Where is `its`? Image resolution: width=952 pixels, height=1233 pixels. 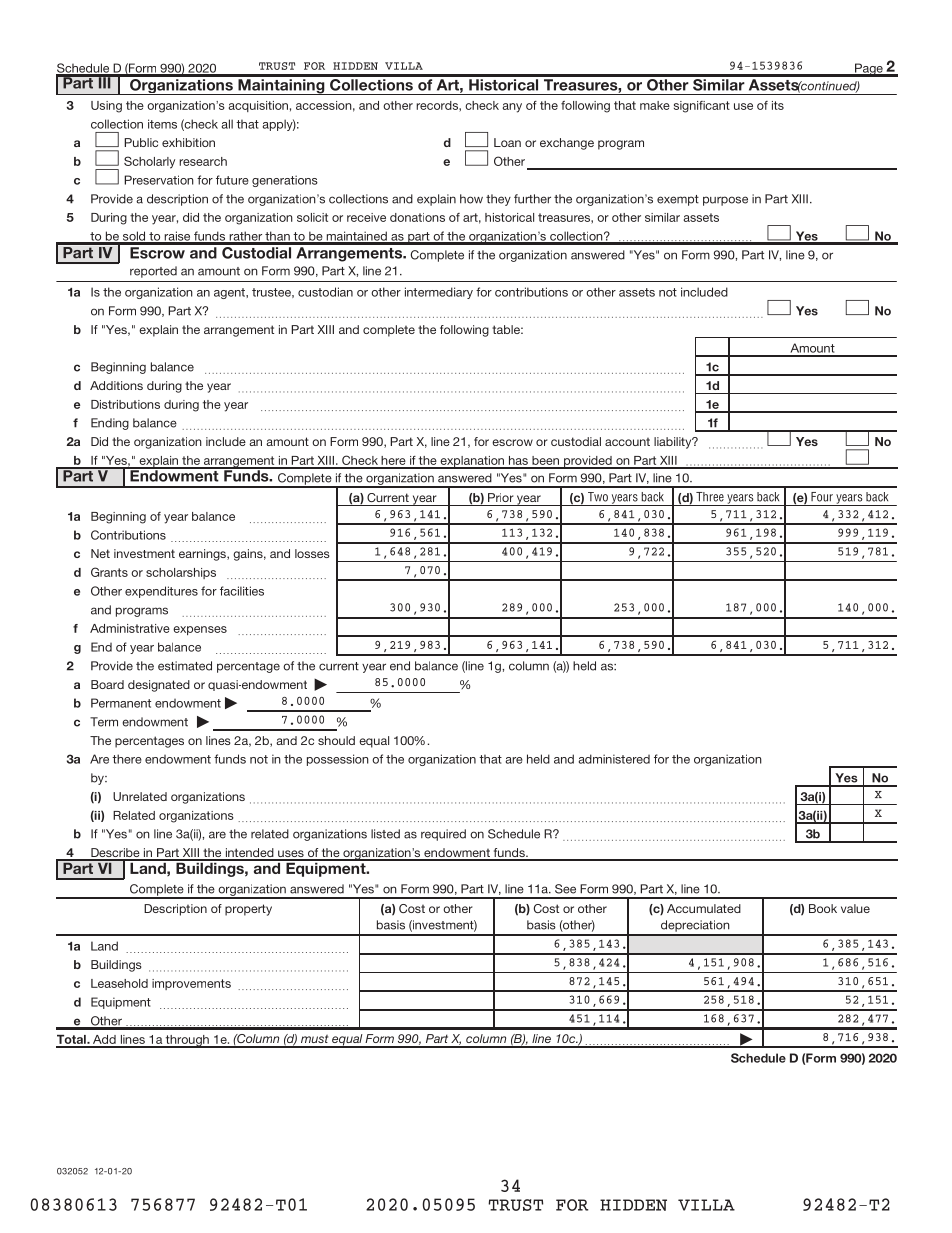
its is located at coordinates (778, 105).
